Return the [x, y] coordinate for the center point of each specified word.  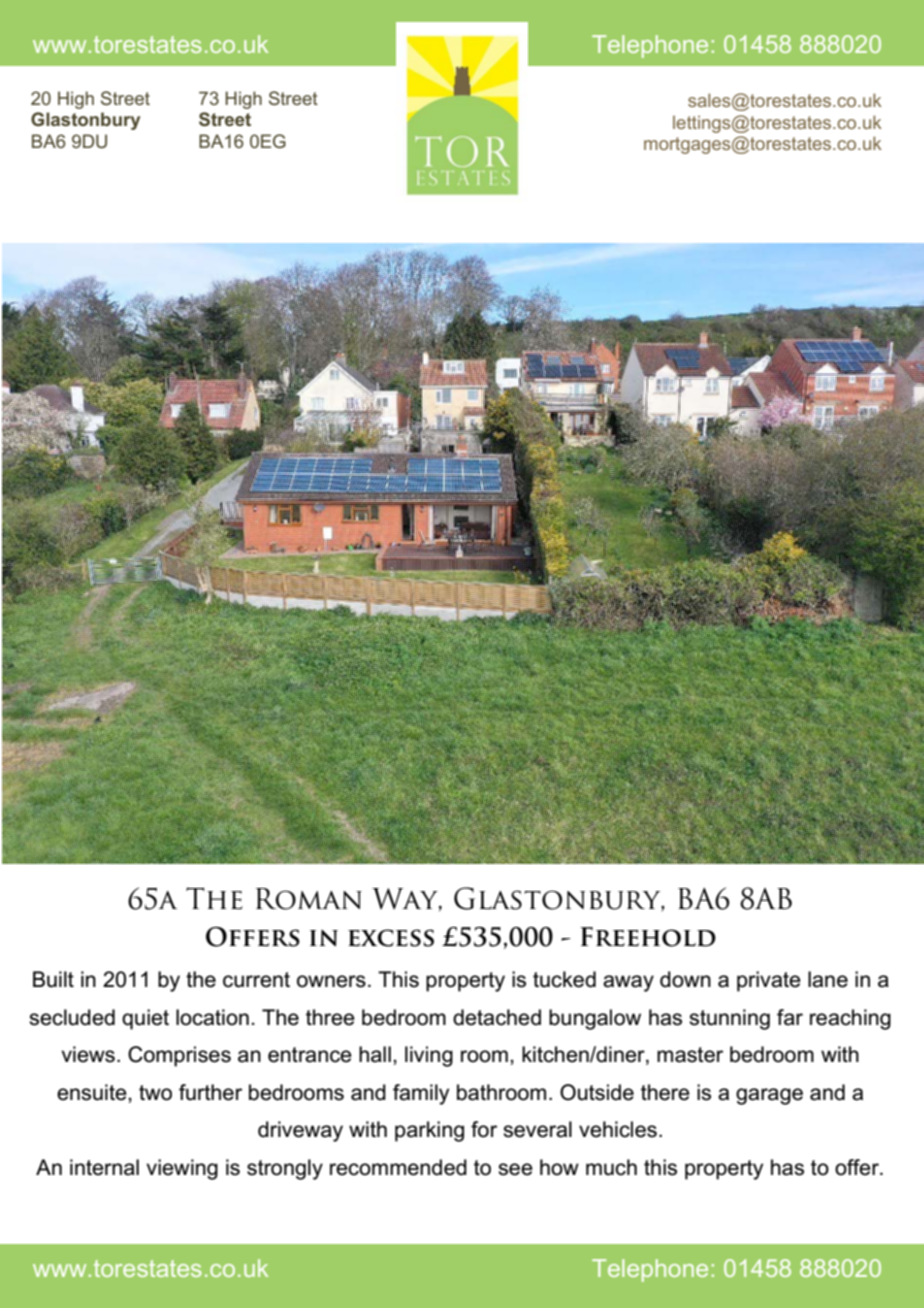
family [421, 1094]
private [769, 981]
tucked [564, 979]
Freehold [648, 937]
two [155, 1093]
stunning [729, 1019]
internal [104, 1167]
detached [497, 1017]
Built [53, 979]
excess [391, 938]
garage [769, 1096]
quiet [145, 1019]
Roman [309, 899]
